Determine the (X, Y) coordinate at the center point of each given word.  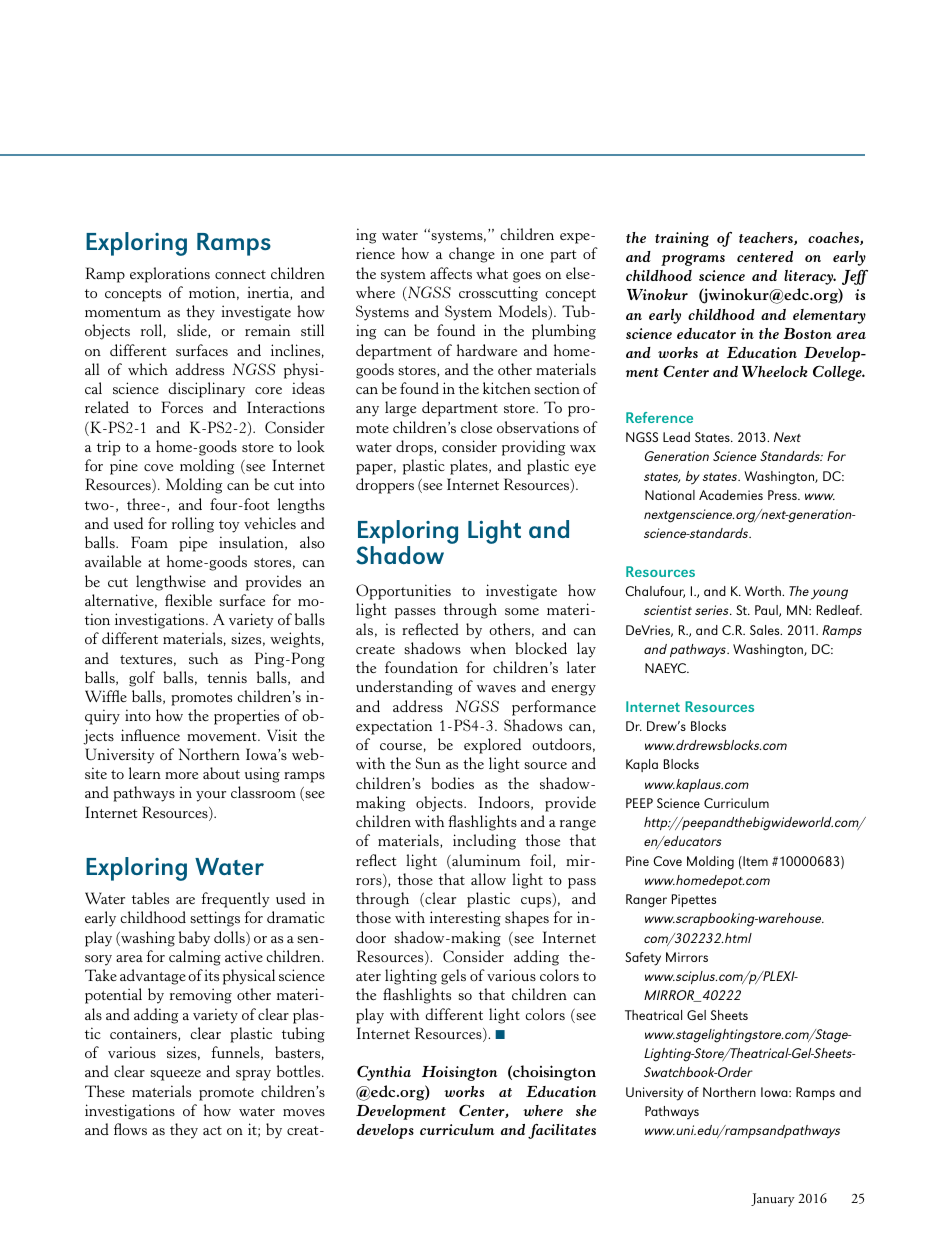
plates (470, 467)
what (492, 273)
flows (130, 1129)
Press (783, 495)
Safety (643, 959)
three (145, 504)
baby (194, 939)
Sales (766, 630)
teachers (767, 238)
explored (492, 746)
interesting (465, 919)
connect (240, 274)
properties (246, 717)
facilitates (562, 1131)
